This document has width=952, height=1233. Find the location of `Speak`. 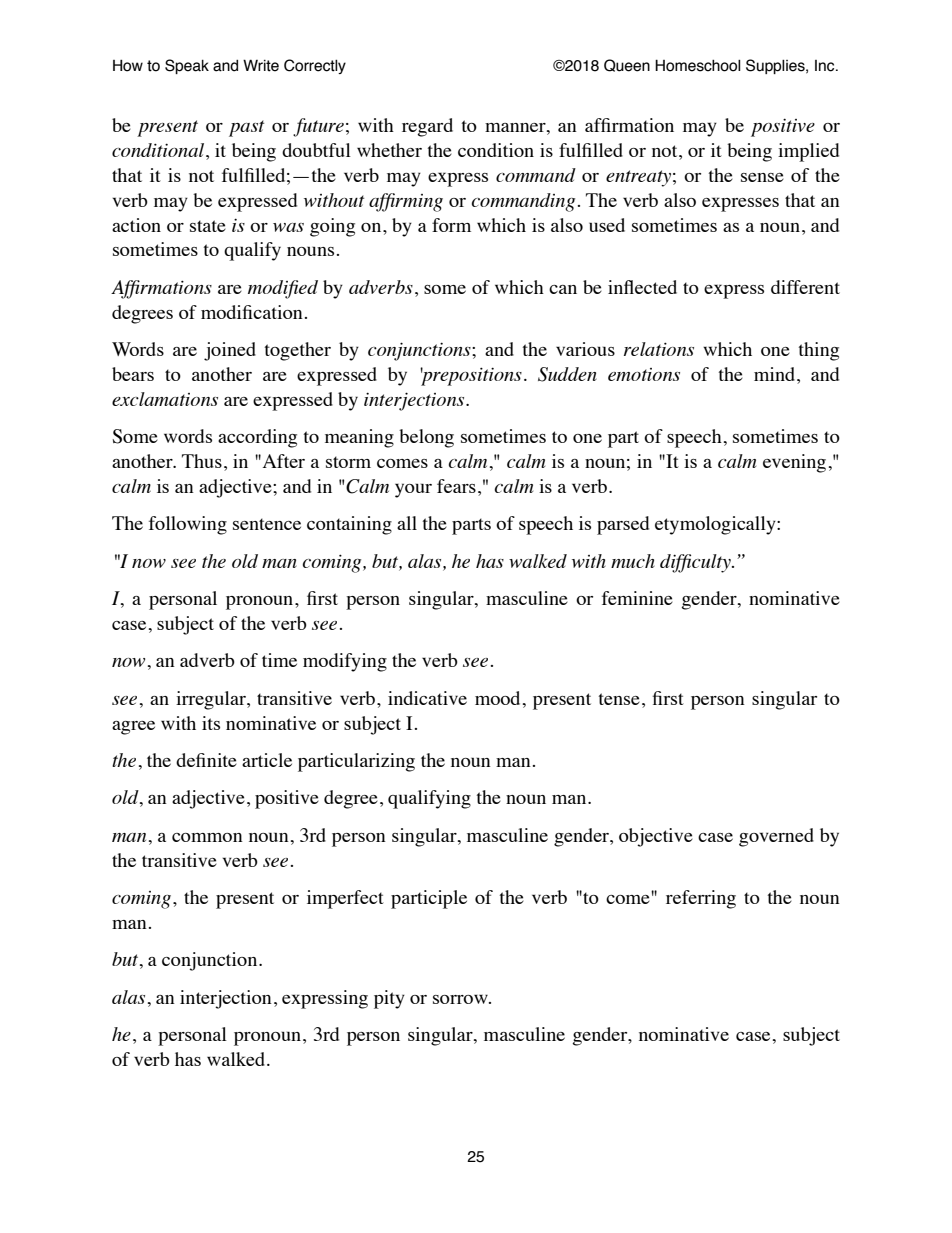

Speak is located at coordinates (187, 66).
